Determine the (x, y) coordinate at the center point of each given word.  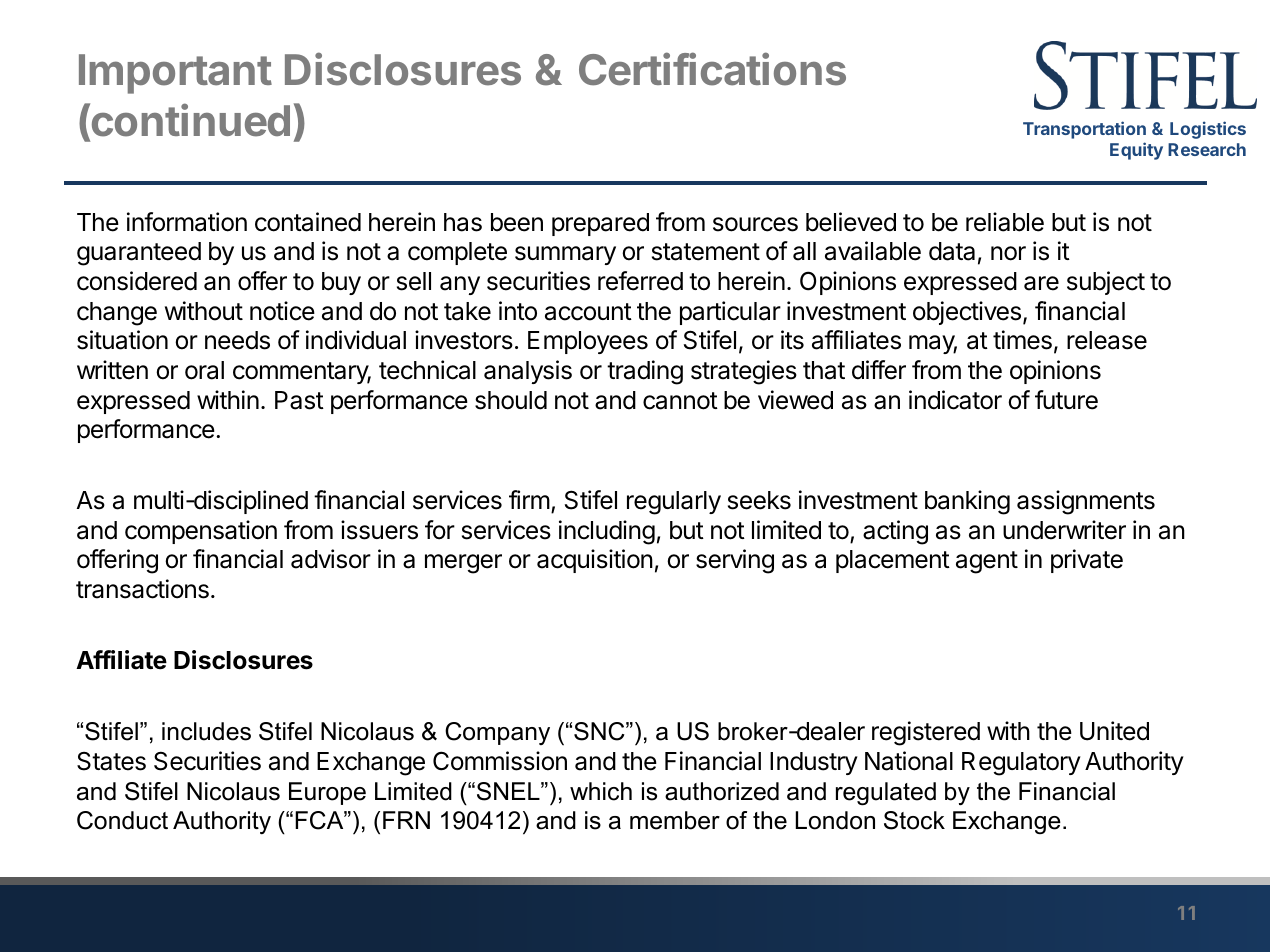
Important (175, 74)
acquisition (595, 561)
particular (730, 313)
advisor (331, 559)
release (1107, 340)
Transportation (1084, 130)
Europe (327, 793)
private (1087, 561)
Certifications (712, 69)
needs (237, 340)
